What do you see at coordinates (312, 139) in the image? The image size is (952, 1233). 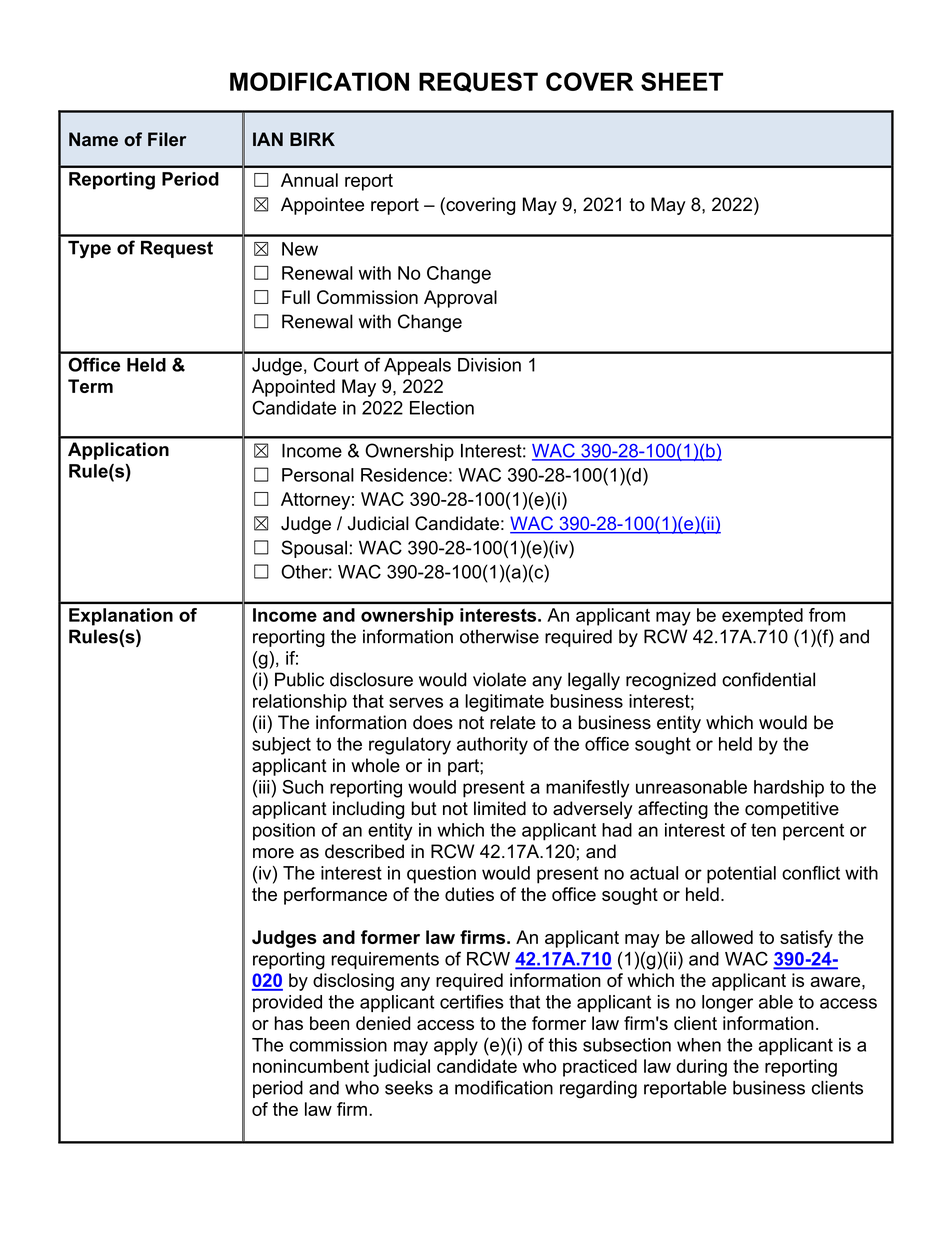 I see `BIRK` at bounding box center [312, 139].
